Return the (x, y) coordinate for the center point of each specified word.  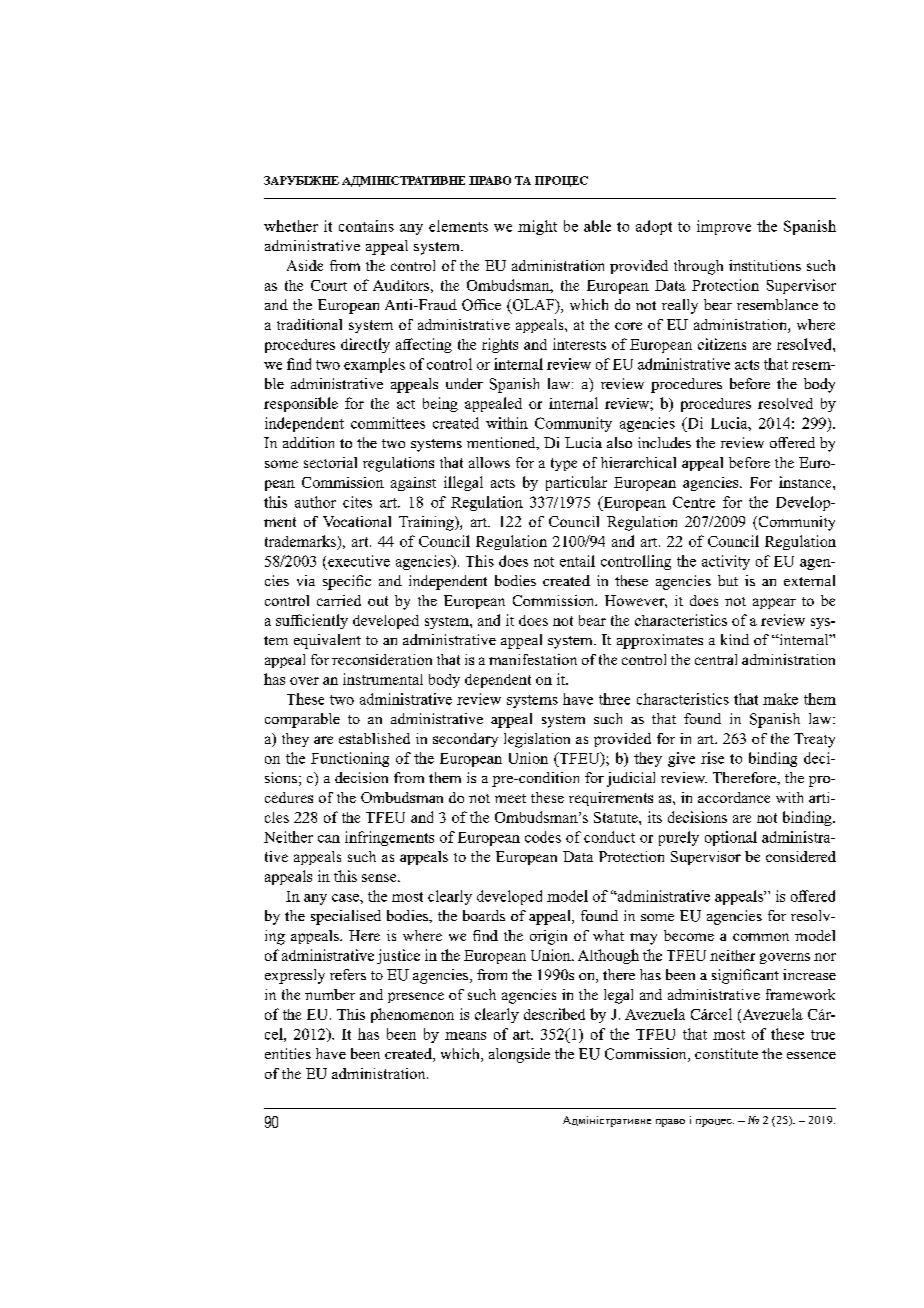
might (537, 227)
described (554, 1014)
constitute (726, 1053)
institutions (765, 265)
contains (366, 226)
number (330, 994)
